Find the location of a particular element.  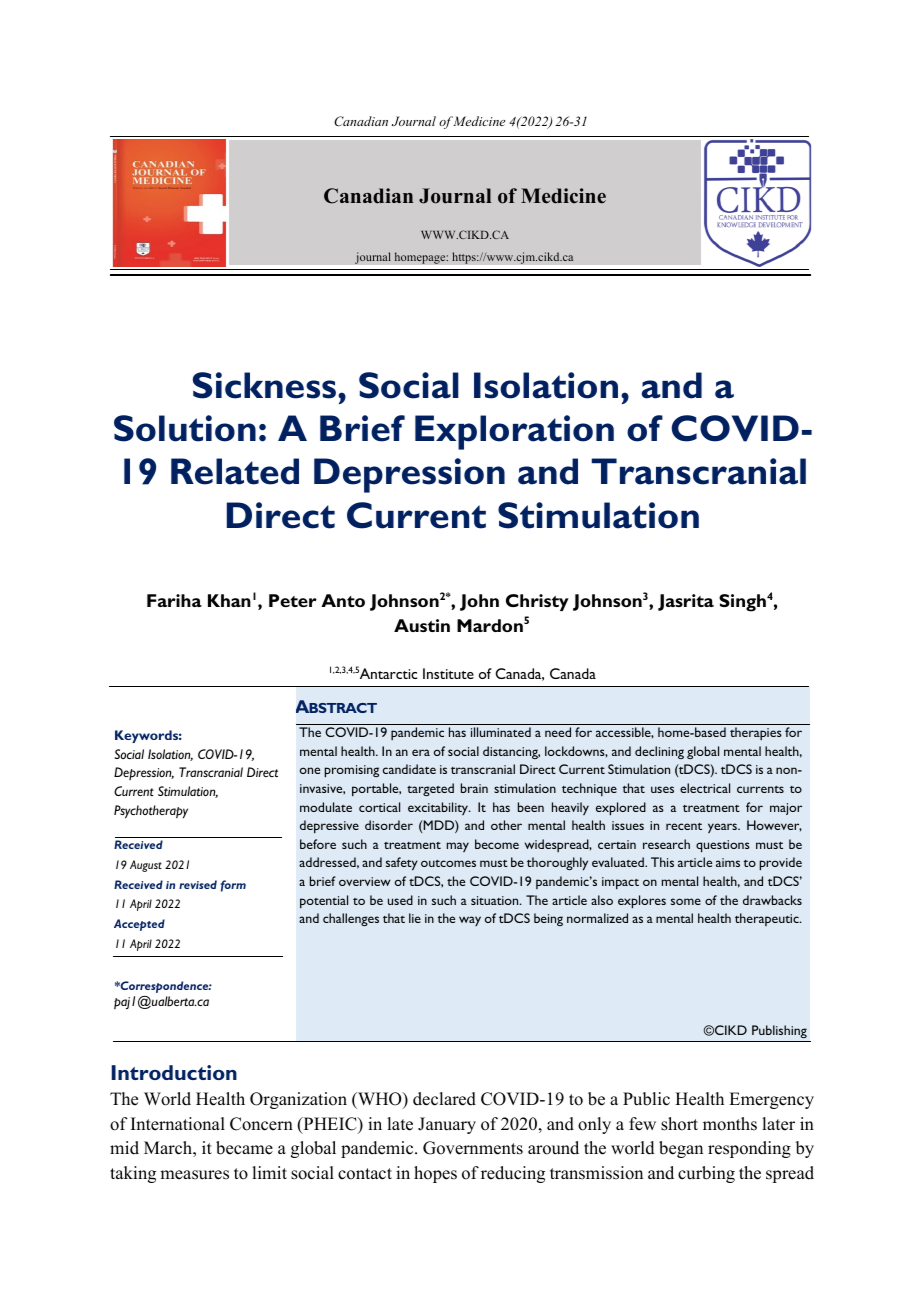

Solution is located at coordinates (185, 428).
